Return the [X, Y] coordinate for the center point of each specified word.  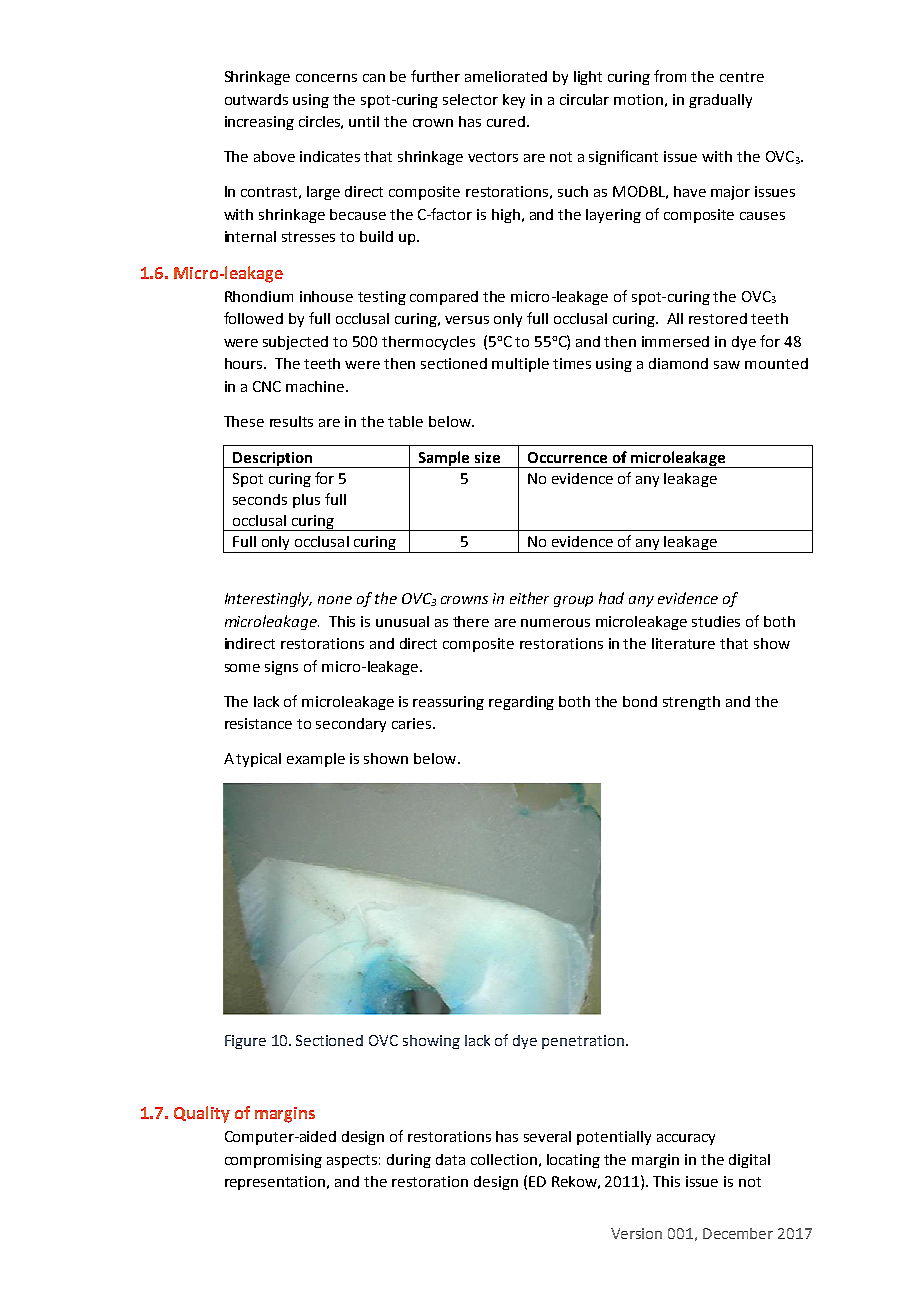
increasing [259, 123]
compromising [273, 1161]
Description [273, 460]
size [487, 457]
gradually [720, 101]
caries [413, 723]
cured [507, 121]
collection [504, 1159]
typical [258, 760]
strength [691, 703]
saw [727, 365]
